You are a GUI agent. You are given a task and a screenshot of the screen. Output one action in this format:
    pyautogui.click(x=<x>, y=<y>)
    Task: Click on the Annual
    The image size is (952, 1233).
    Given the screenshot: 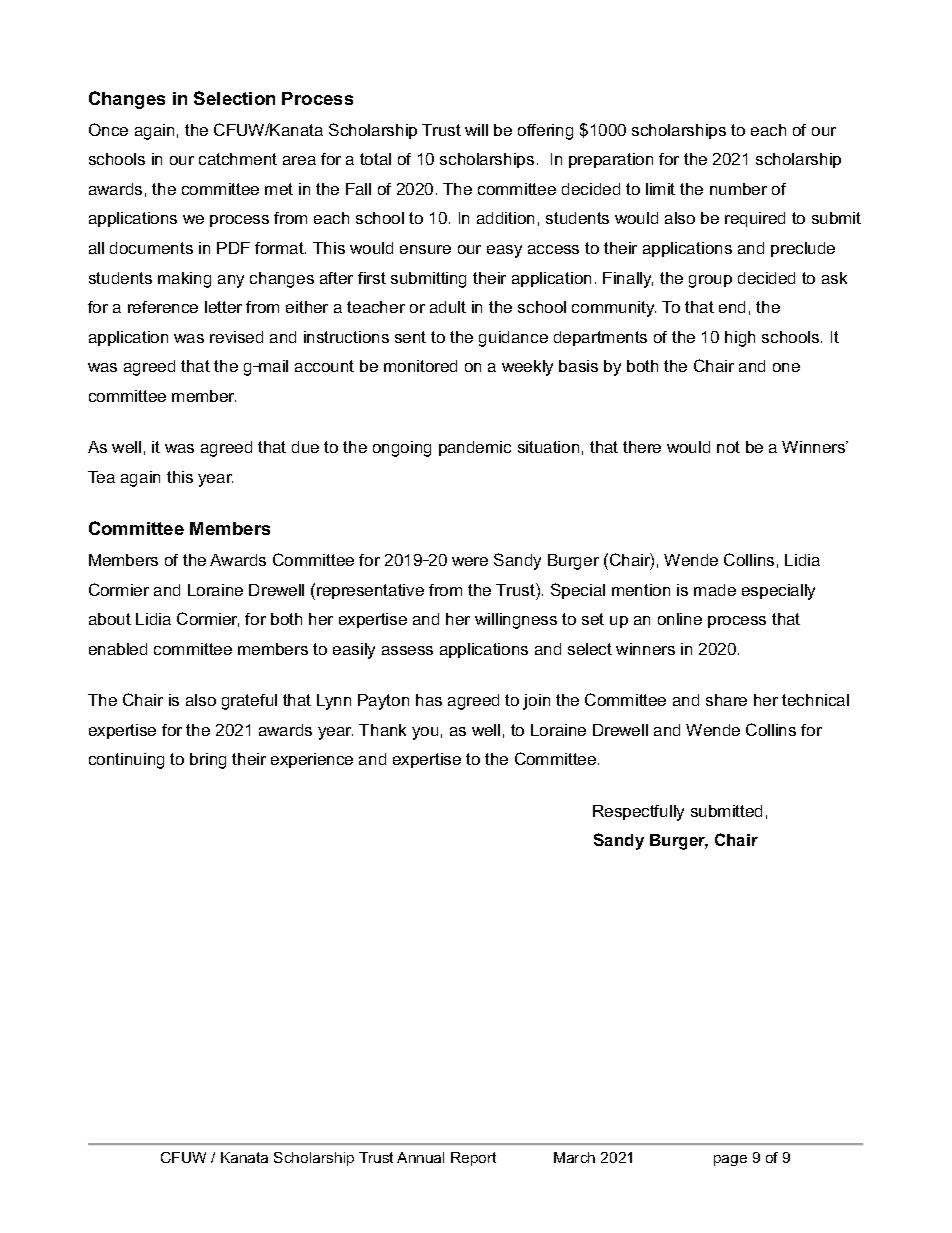 What is the action you would take?
    pyautogui.click(x=420, y=1157)
